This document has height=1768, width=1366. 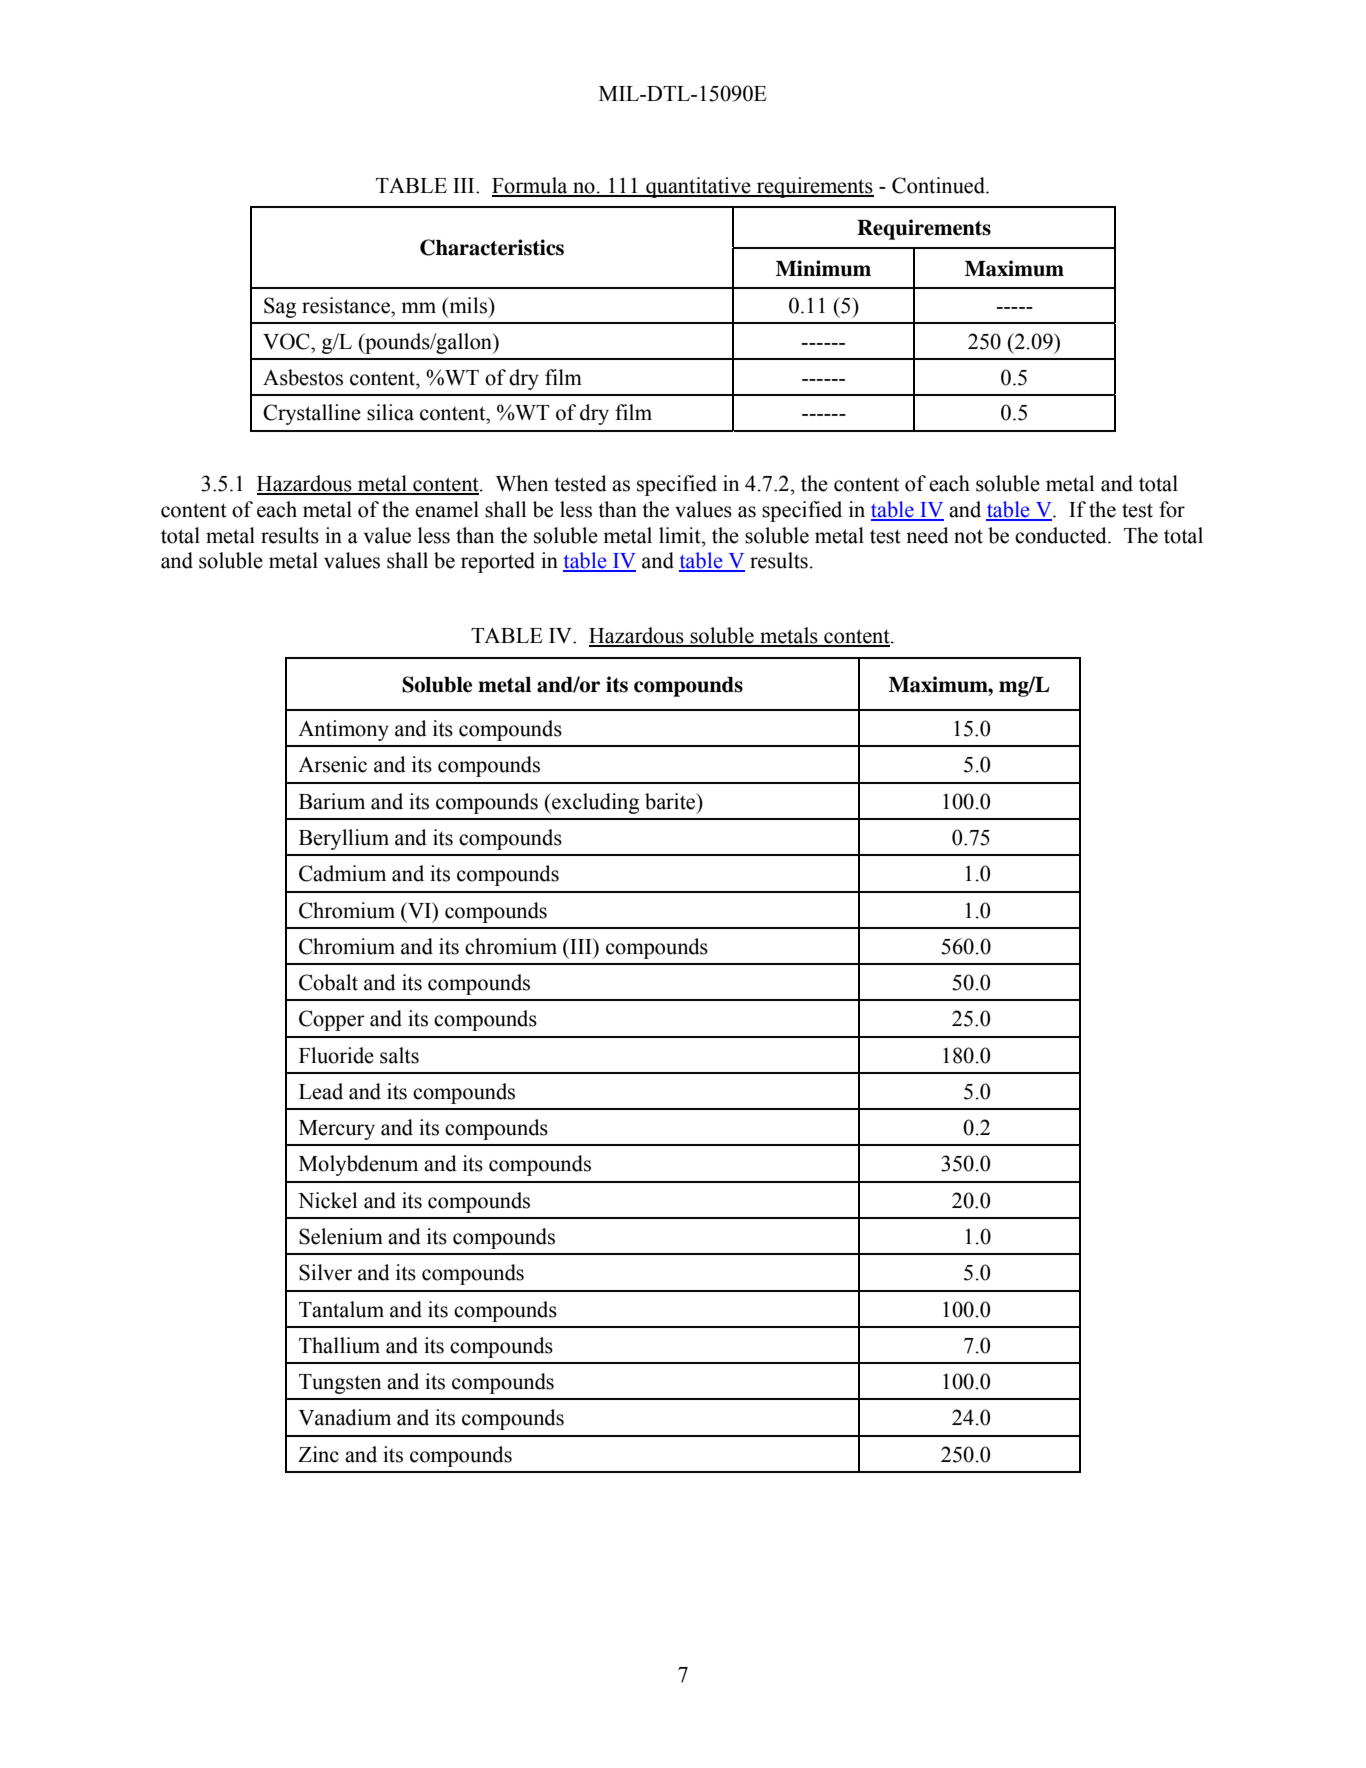 What do you see at coordinates (698, 187) in the document?
I see `quantitative` at bounding box center [698, 187].
